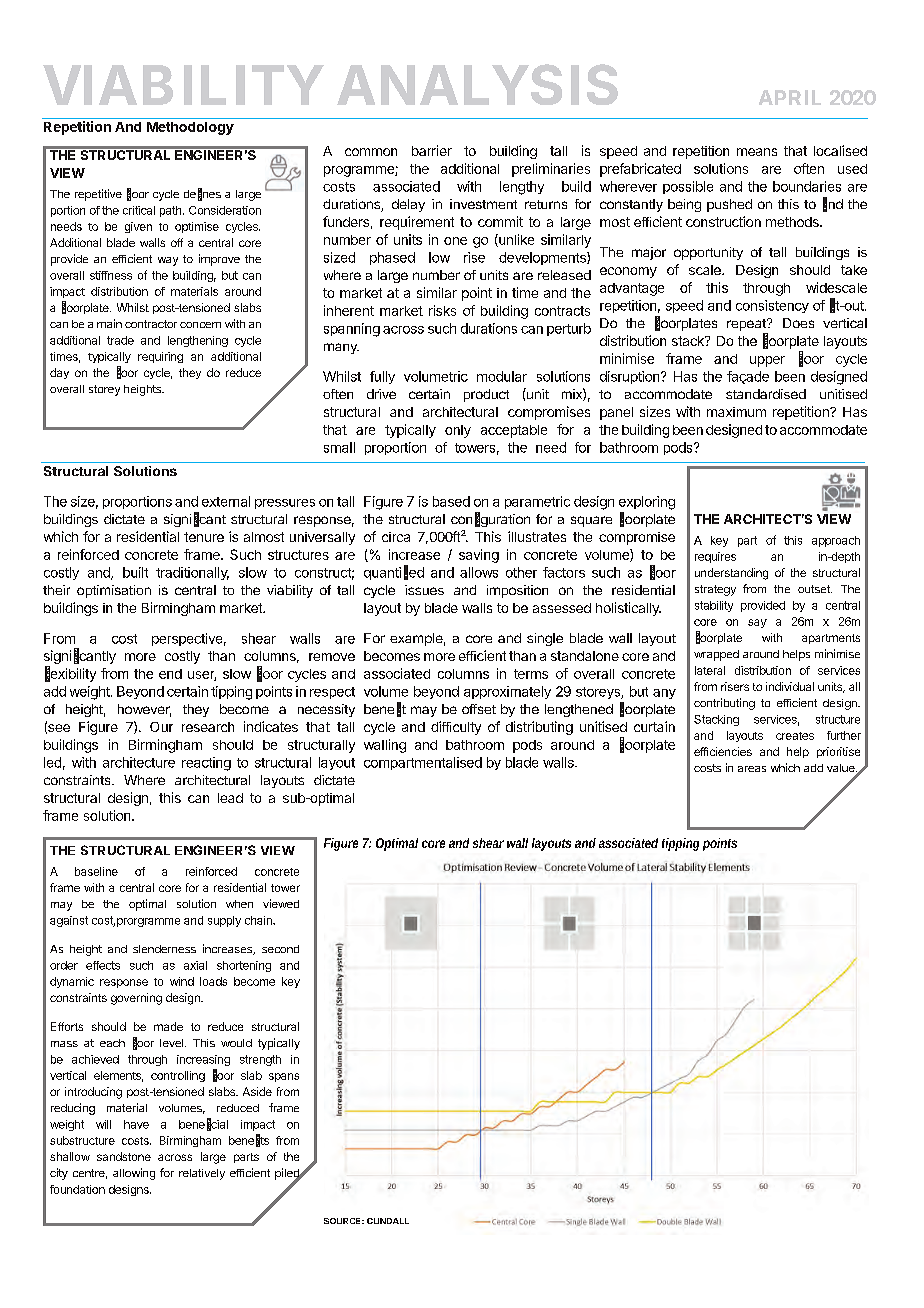 This image has height=1308, width=924. What do you see at coordinates (202, 676) in the image?
I see `user` at bounding box center [202, 676].
